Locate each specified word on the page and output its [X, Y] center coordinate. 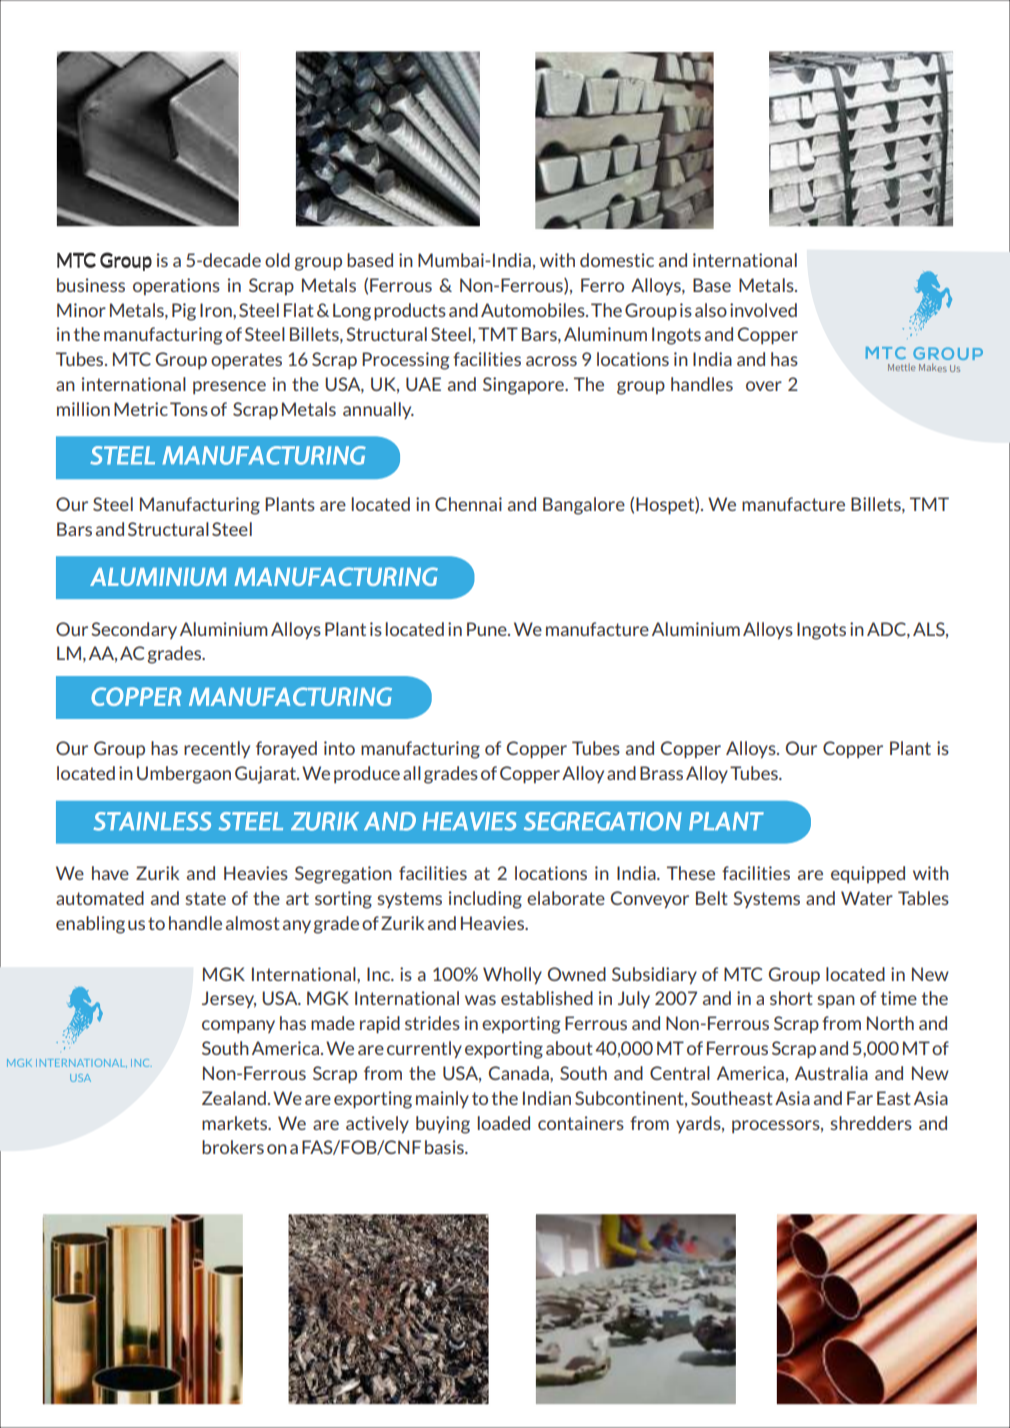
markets [236, 1123]
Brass [661, 773]
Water [867, 898]
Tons [189, 409]
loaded [504, 1123]
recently [217, 749]
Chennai [468, 504]
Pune [488, 629]
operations [176, 286]
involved [763, 310]
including [485, 900]
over [764, 386]
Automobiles [534, 310]
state [206, 898]
